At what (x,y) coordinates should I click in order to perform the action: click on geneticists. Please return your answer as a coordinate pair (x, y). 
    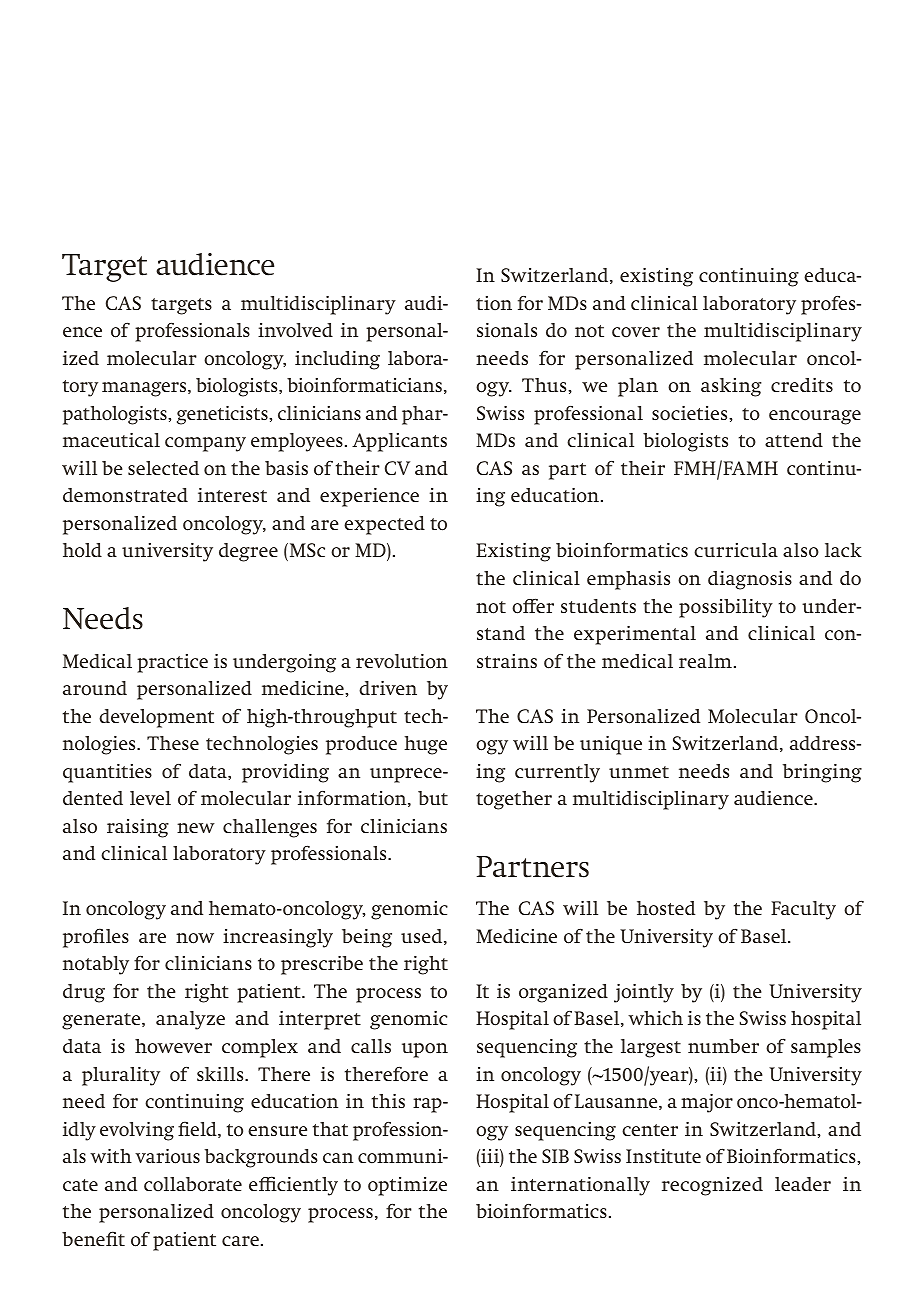
    Looking at the image, I should click on (223, 415).
